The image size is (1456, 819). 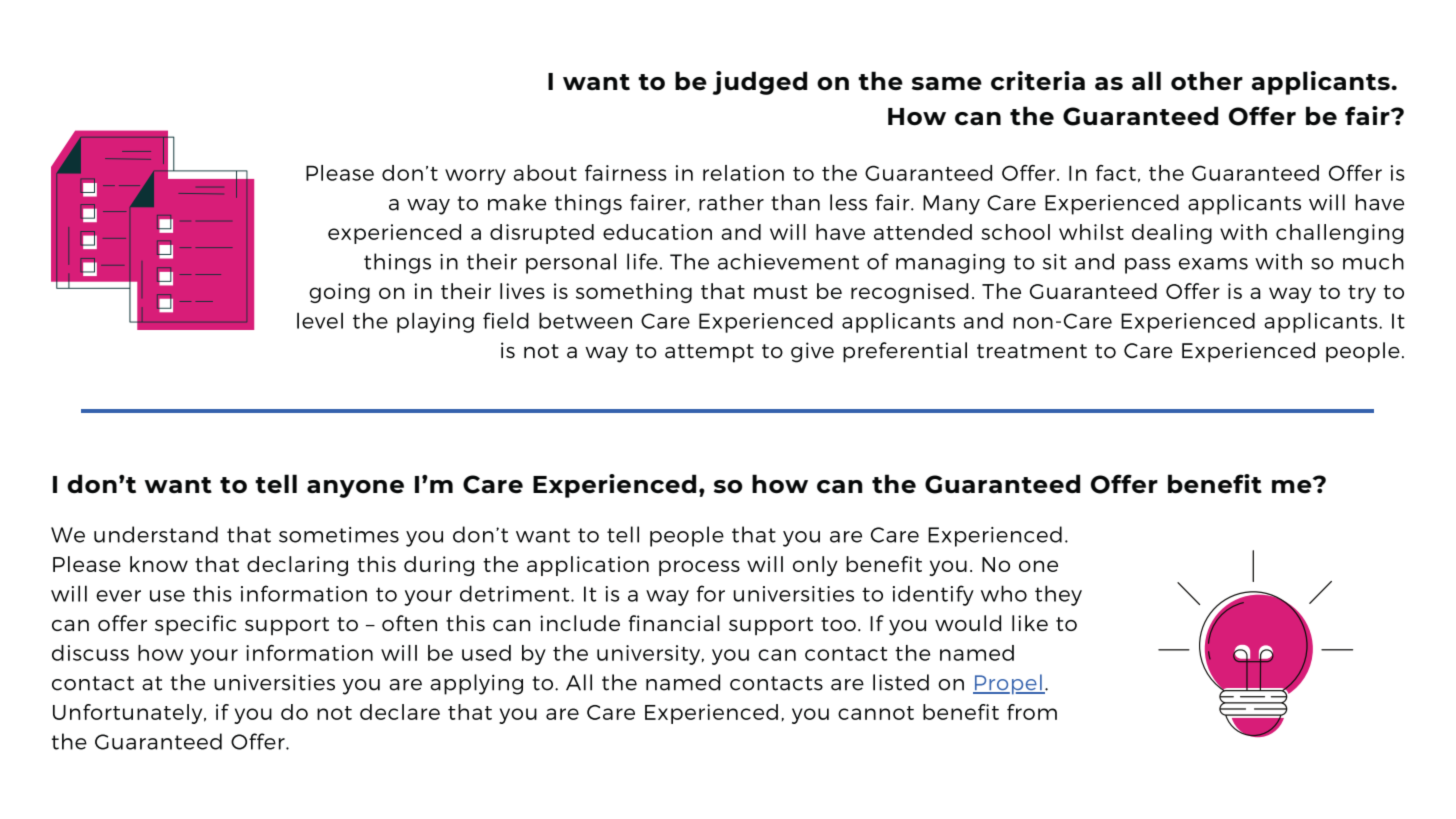 What do you see at coordinates (1207, 81) in the screenshot?
I see `other` at bounding box center [1207, 81].
